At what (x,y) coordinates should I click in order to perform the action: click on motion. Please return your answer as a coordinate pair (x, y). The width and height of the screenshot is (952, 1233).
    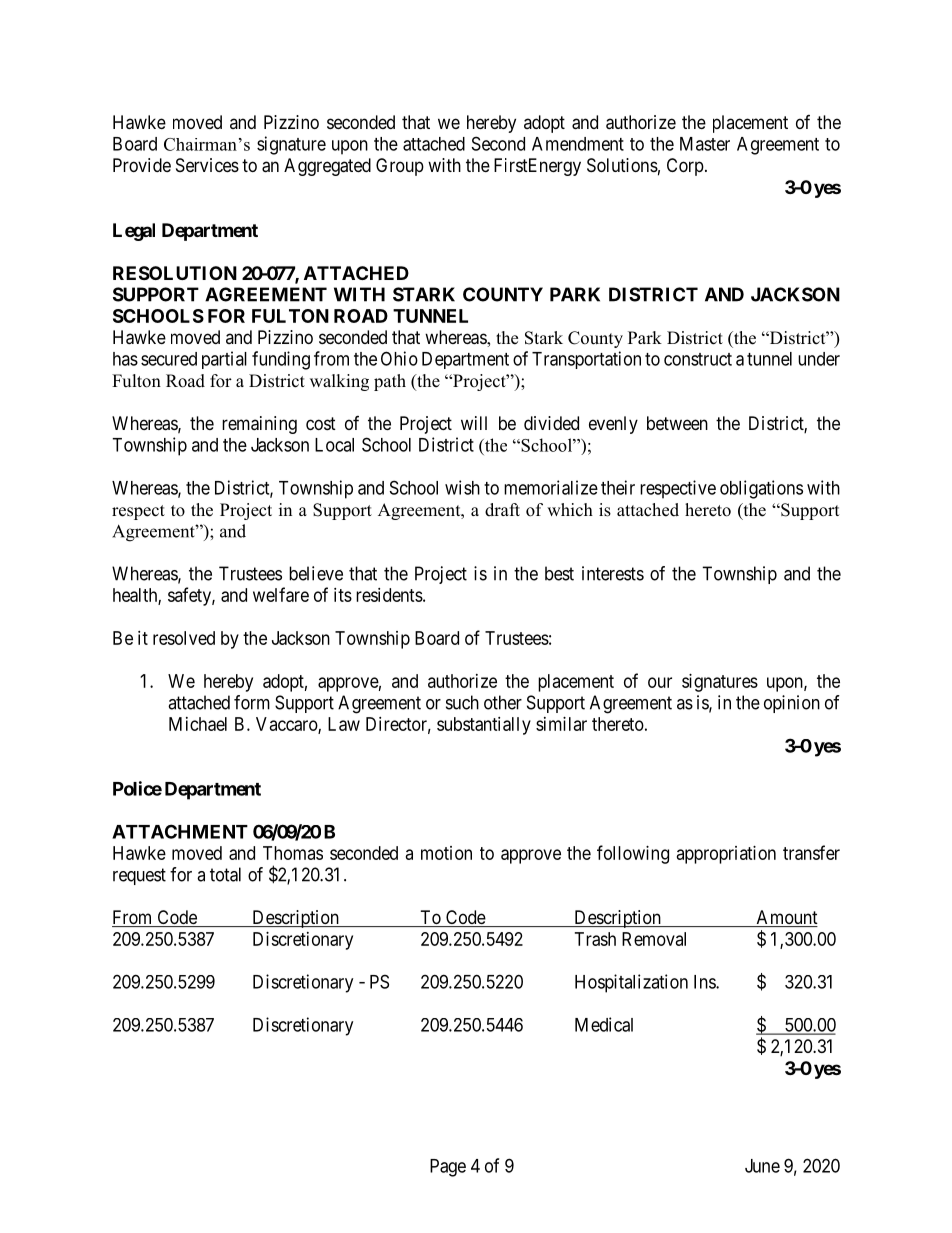
    Looking at the image, I should click on (446, 853).
